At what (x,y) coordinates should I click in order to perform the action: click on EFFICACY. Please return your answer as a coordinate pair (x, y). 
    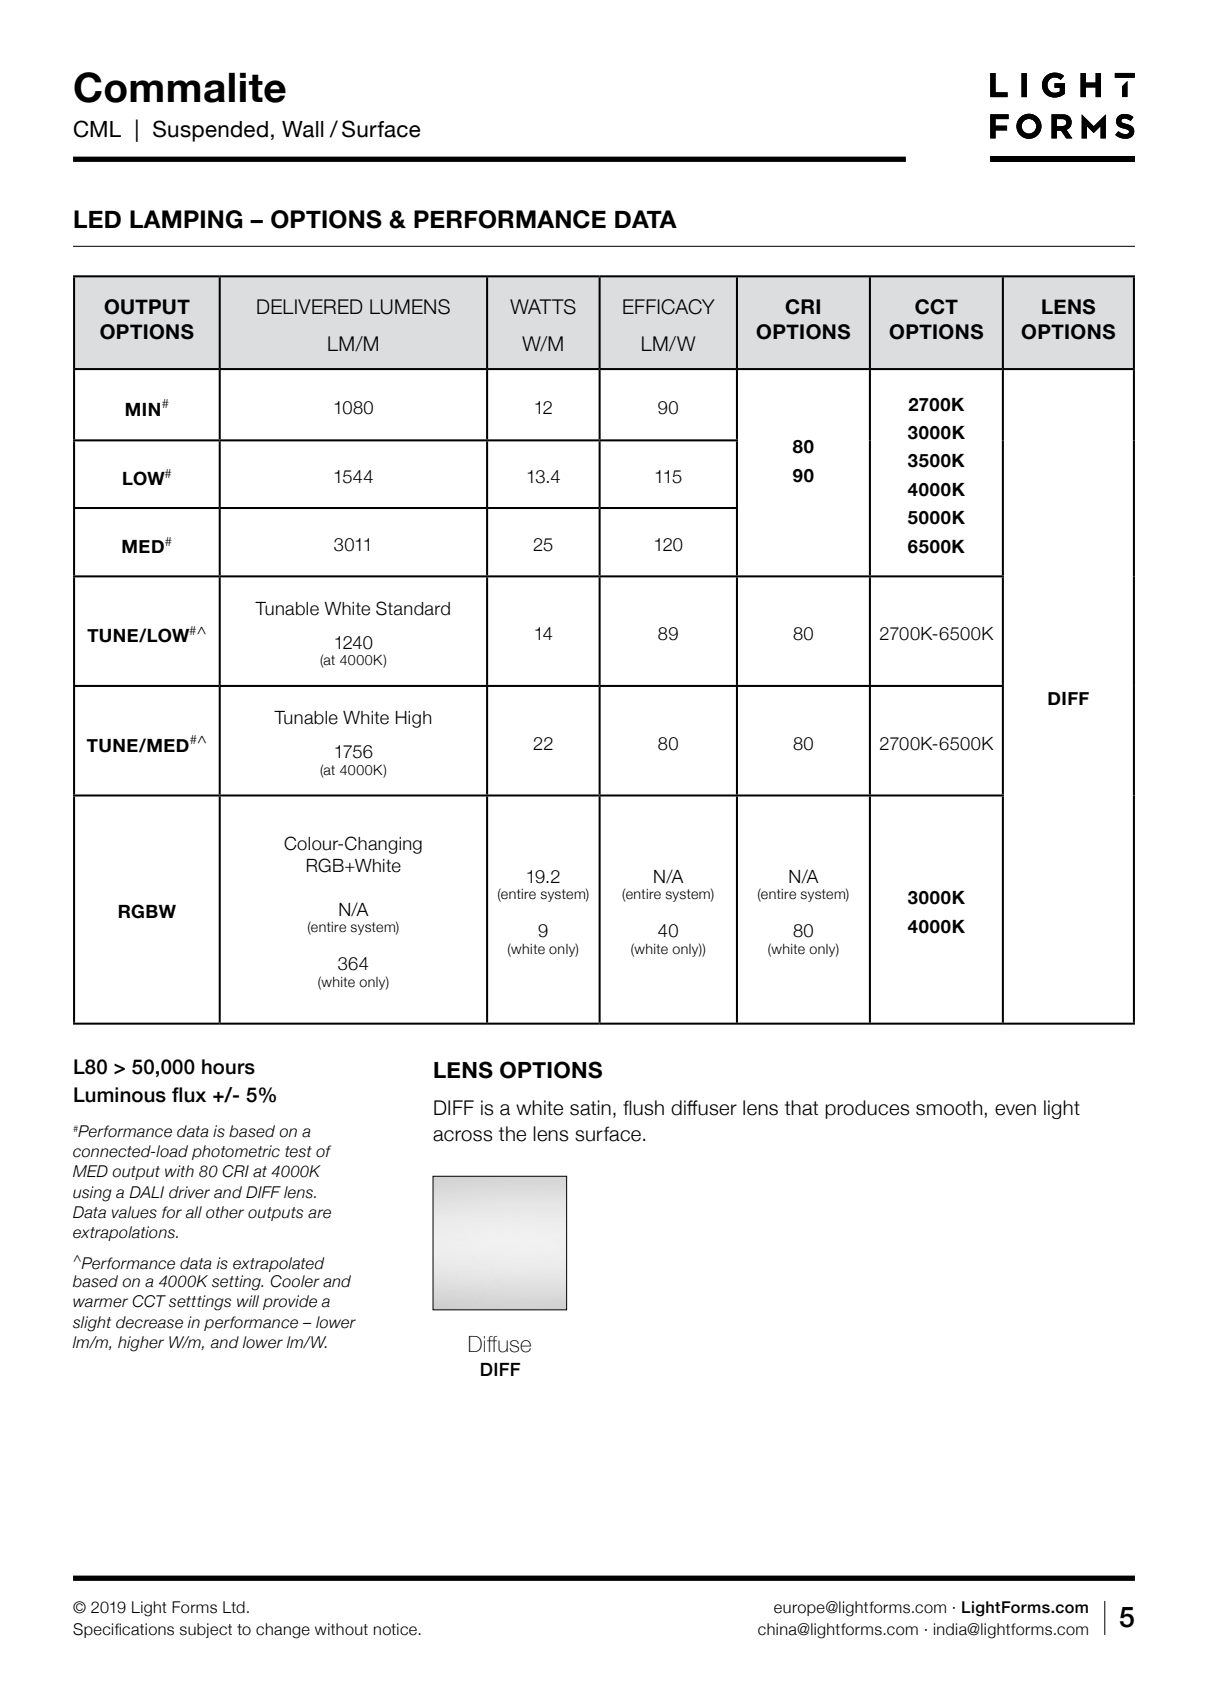
    Looking at the image, I should click on (669, 307).
